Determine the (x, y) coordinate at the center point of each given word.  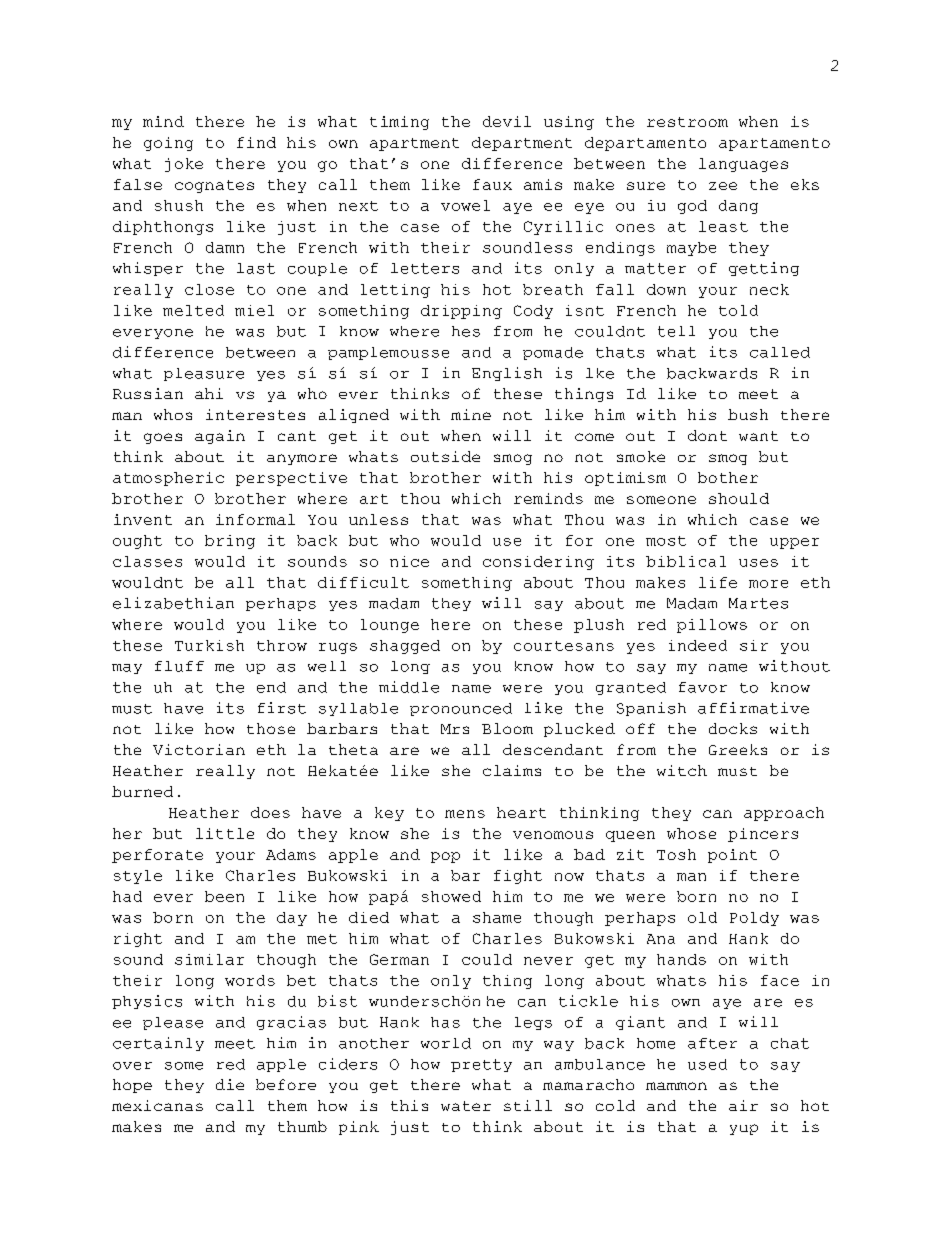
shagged (405, 647)
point (732, 856)
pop (445, 857)
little (225, 833)
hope (132, 1086)
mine (471, 414)
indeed (698, 645)
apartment (414, 144)
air (743, 1105)
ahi (209, 393)
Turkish (209, 645)
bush (748, 414)
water (466, 1106)
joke (184, 165)
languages (743, 165)
